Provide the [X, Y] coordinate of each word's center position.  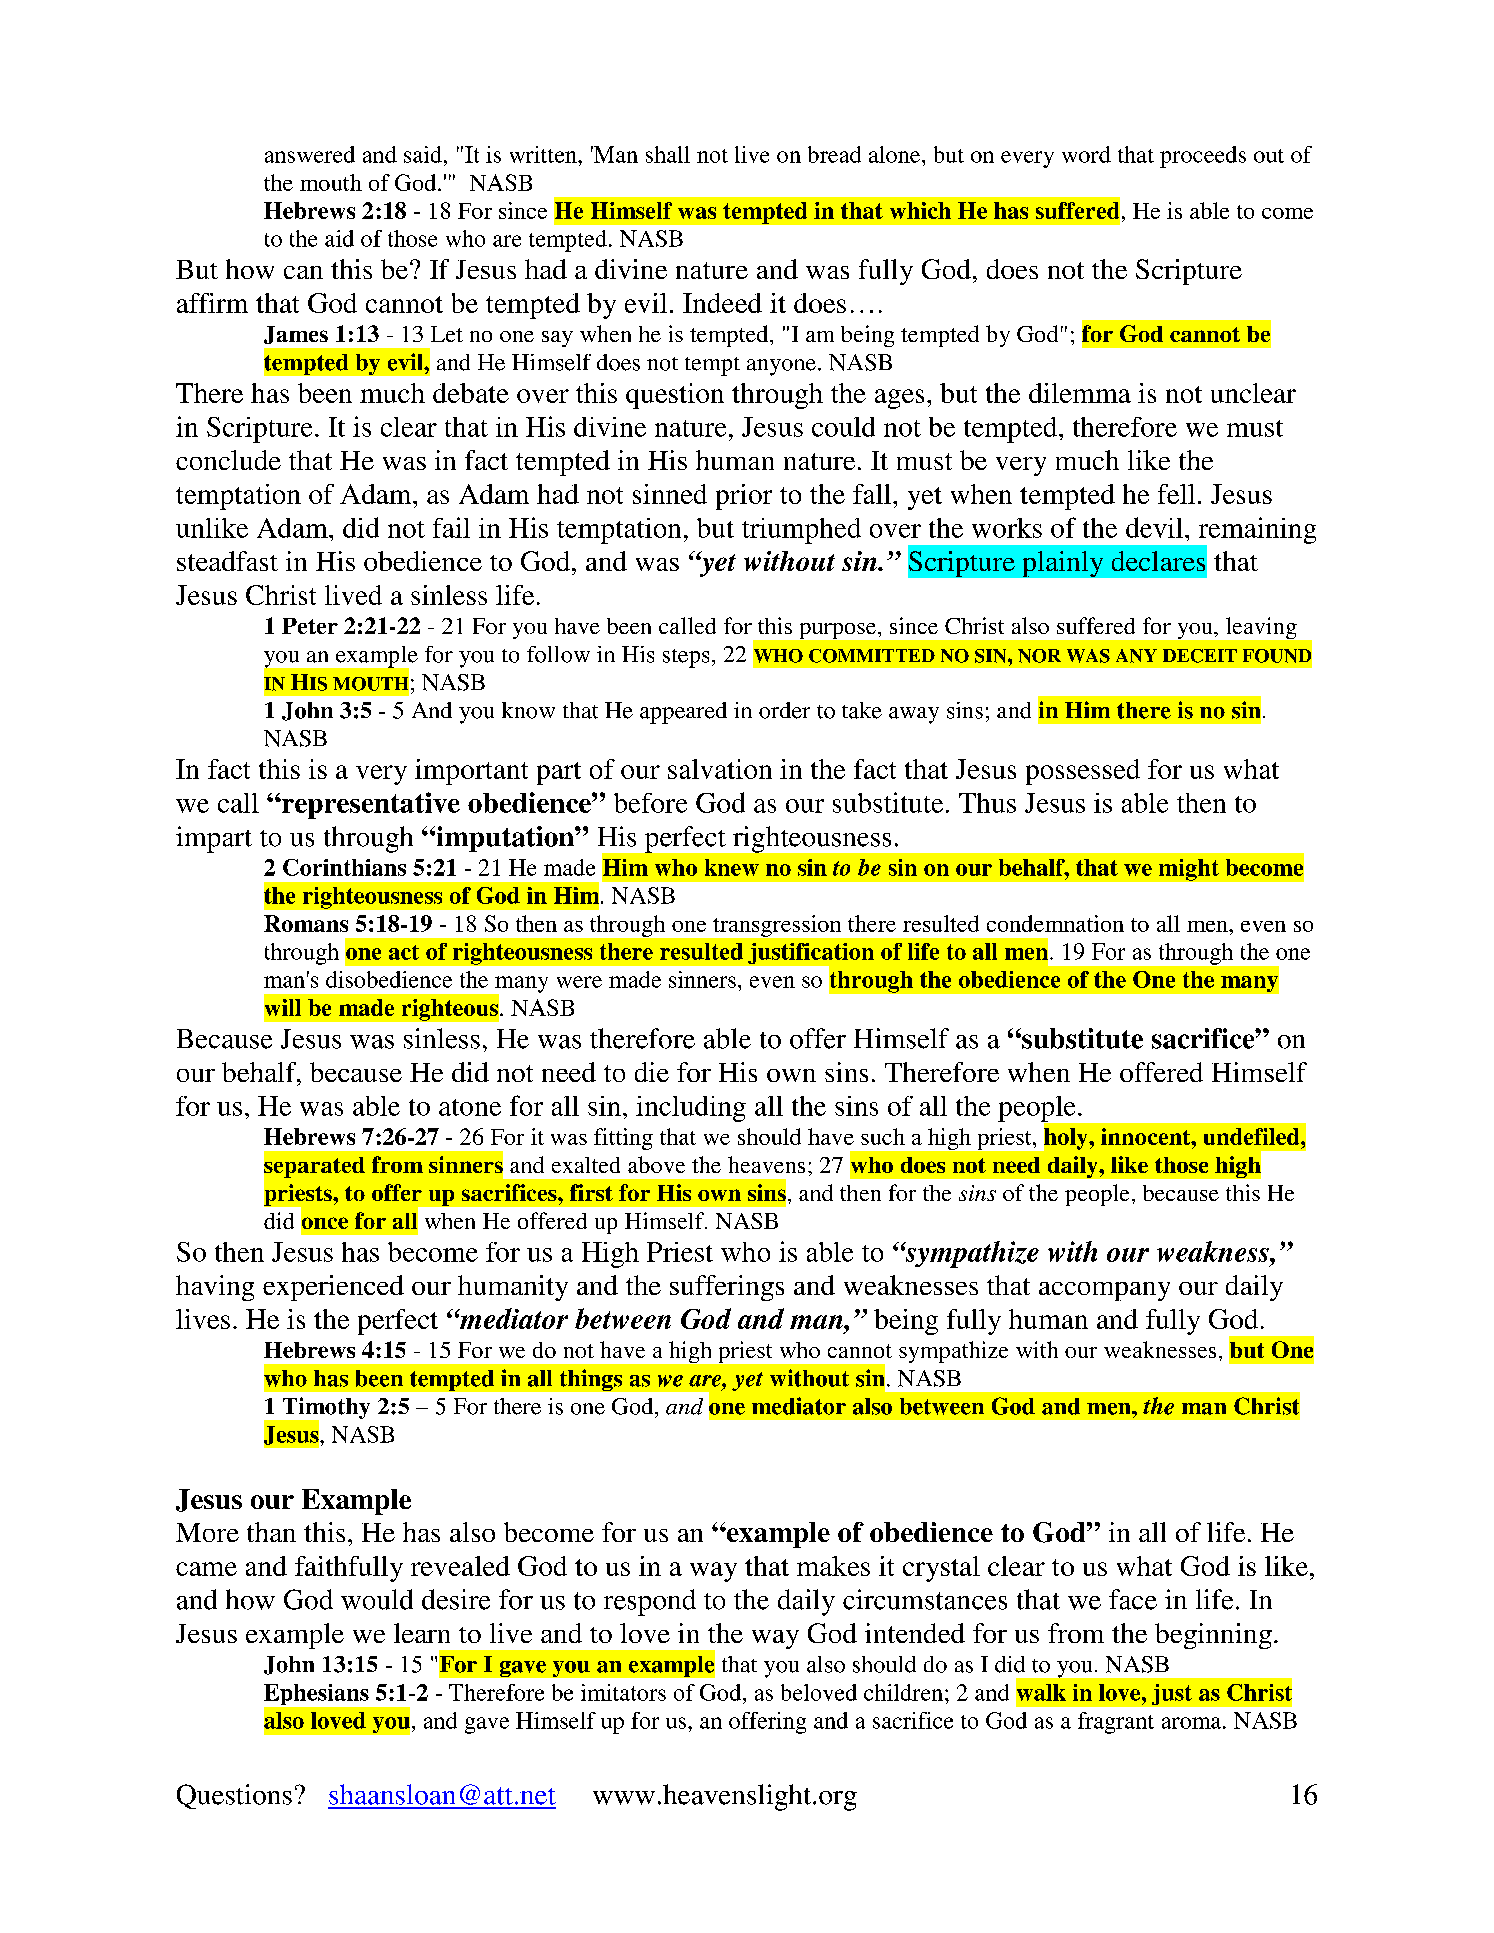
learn [422, 1633]
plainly [1063, 564]
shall [668, 154]
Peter [310, 626]
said [423, 154]
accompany [1104, 1291]
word [1086, 154]
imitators [623, 1692]
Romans [306, 923]
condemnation [1055, 923]
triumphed [801, 531]
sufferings [727, 1288]
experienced [333, 1288]
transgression [777, 926]
